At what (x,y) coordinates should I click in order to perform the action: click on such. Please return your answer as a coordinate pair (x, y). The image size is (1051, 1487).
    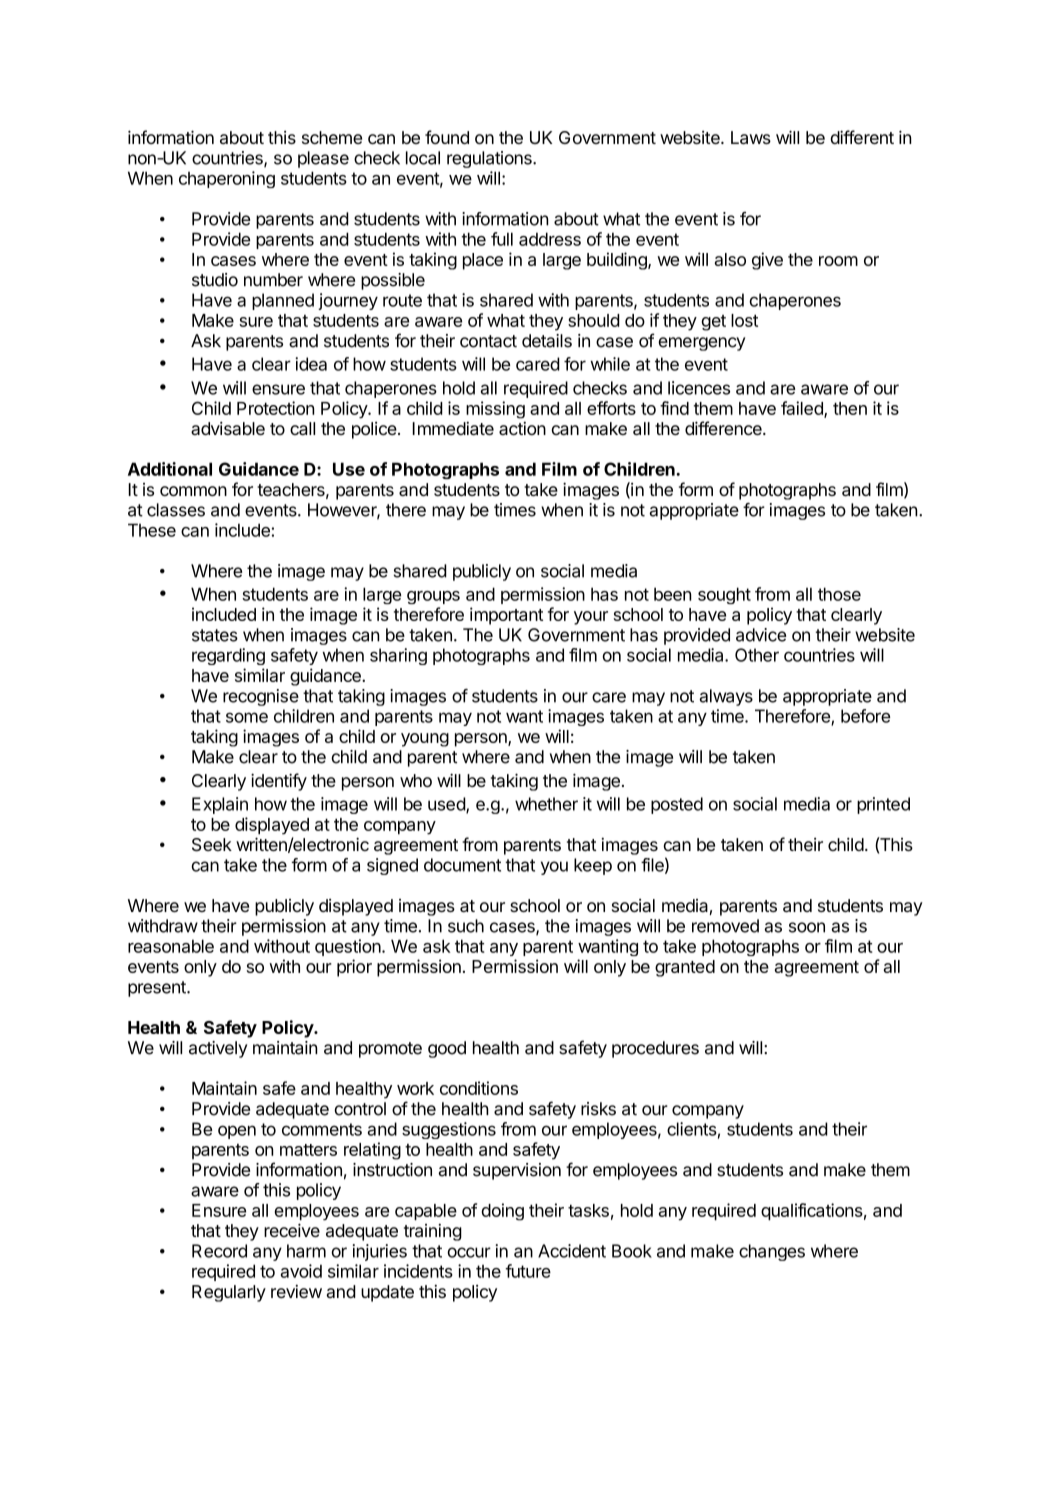
    Looking at the image, I should click on (466, 926).
